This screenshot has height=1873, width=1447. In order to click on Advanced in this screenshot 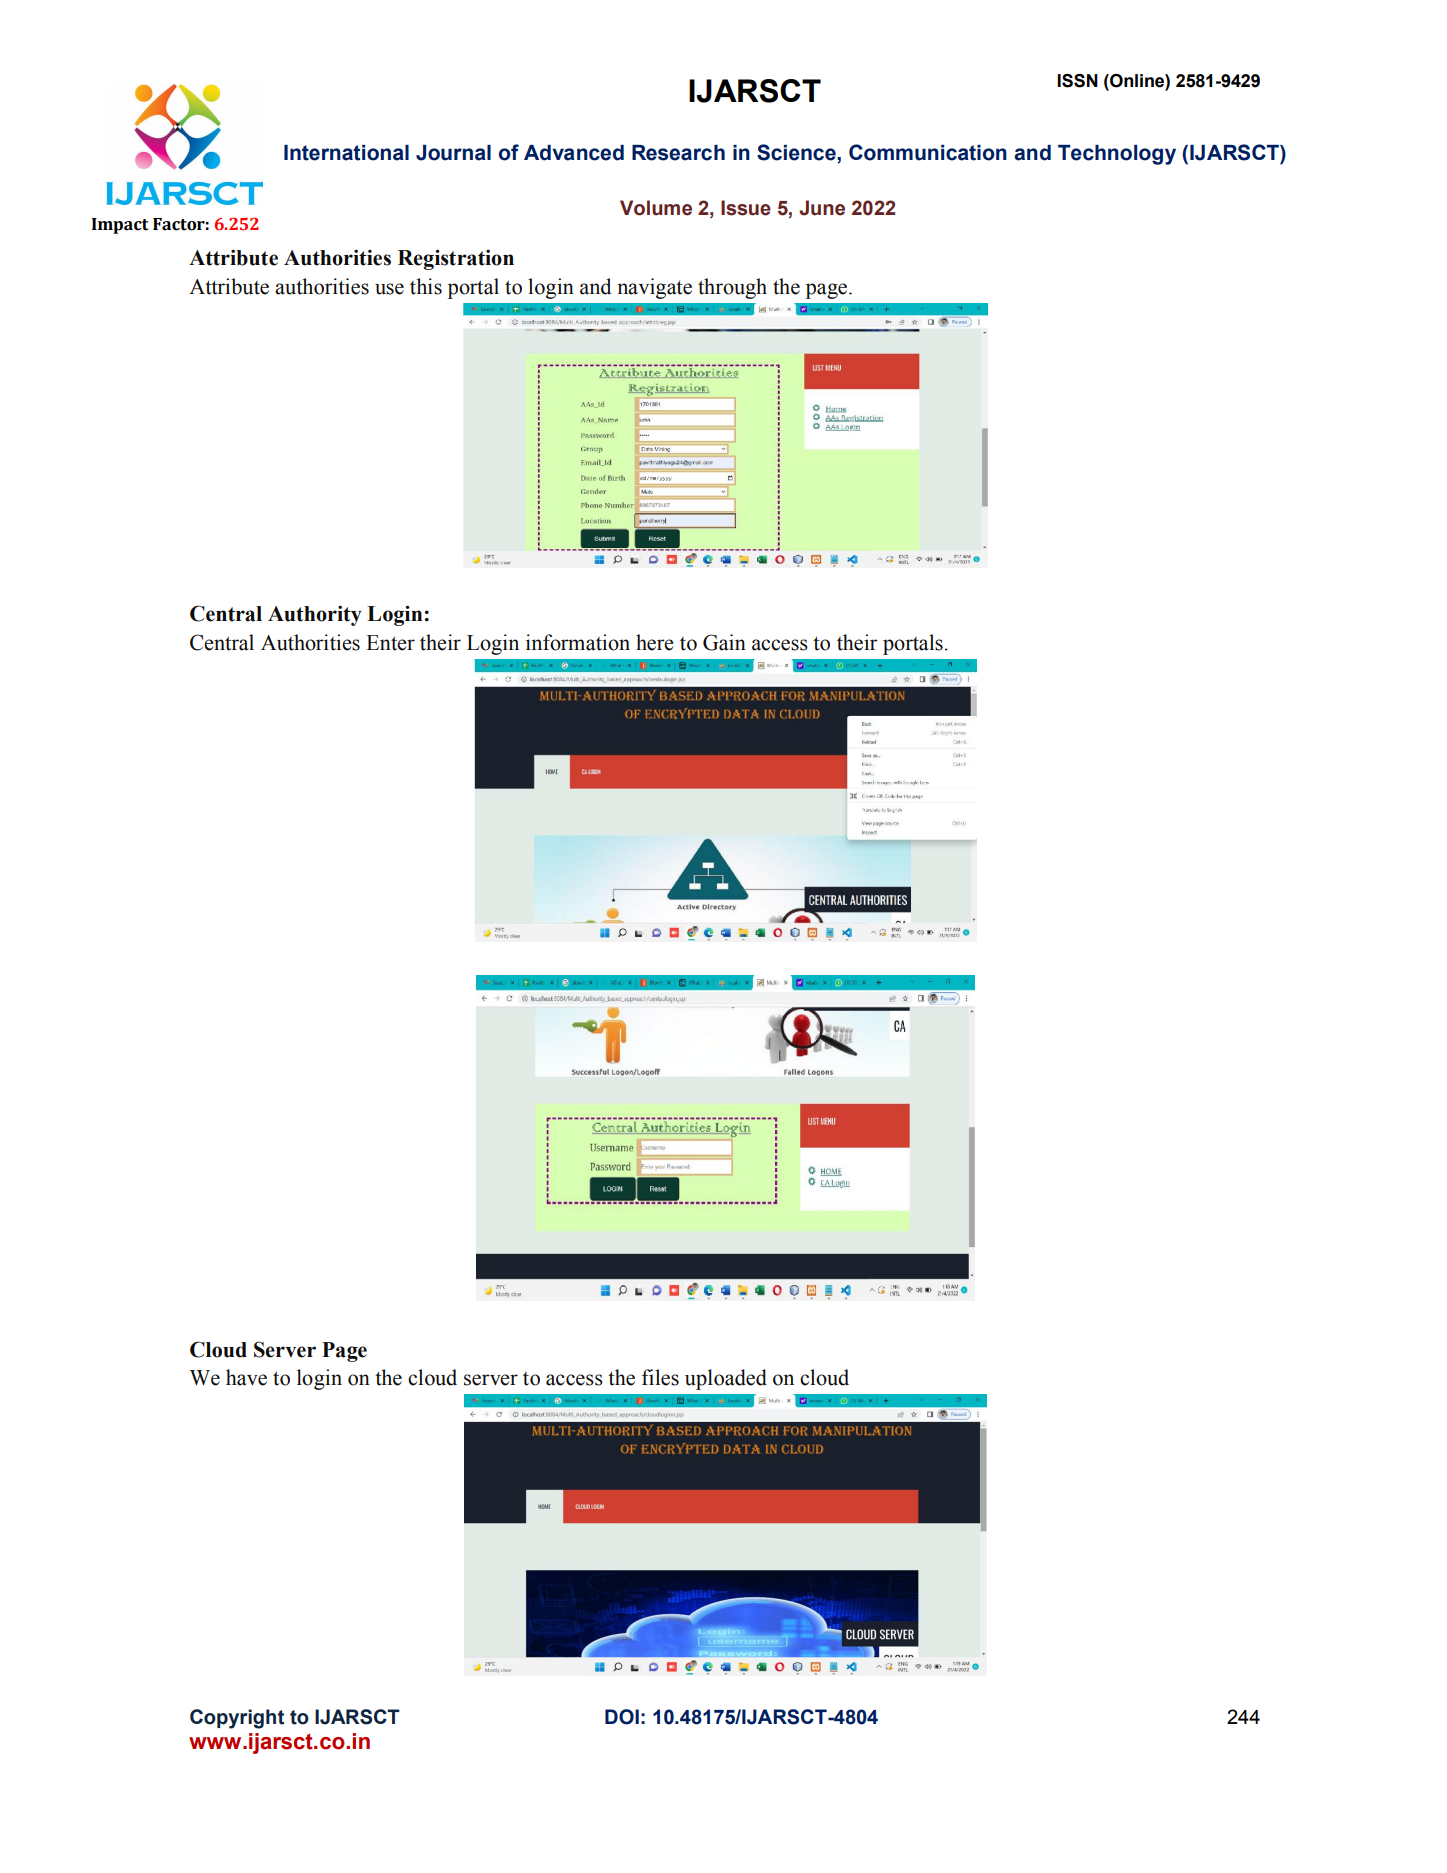, I will do `click(574, 153)`.
